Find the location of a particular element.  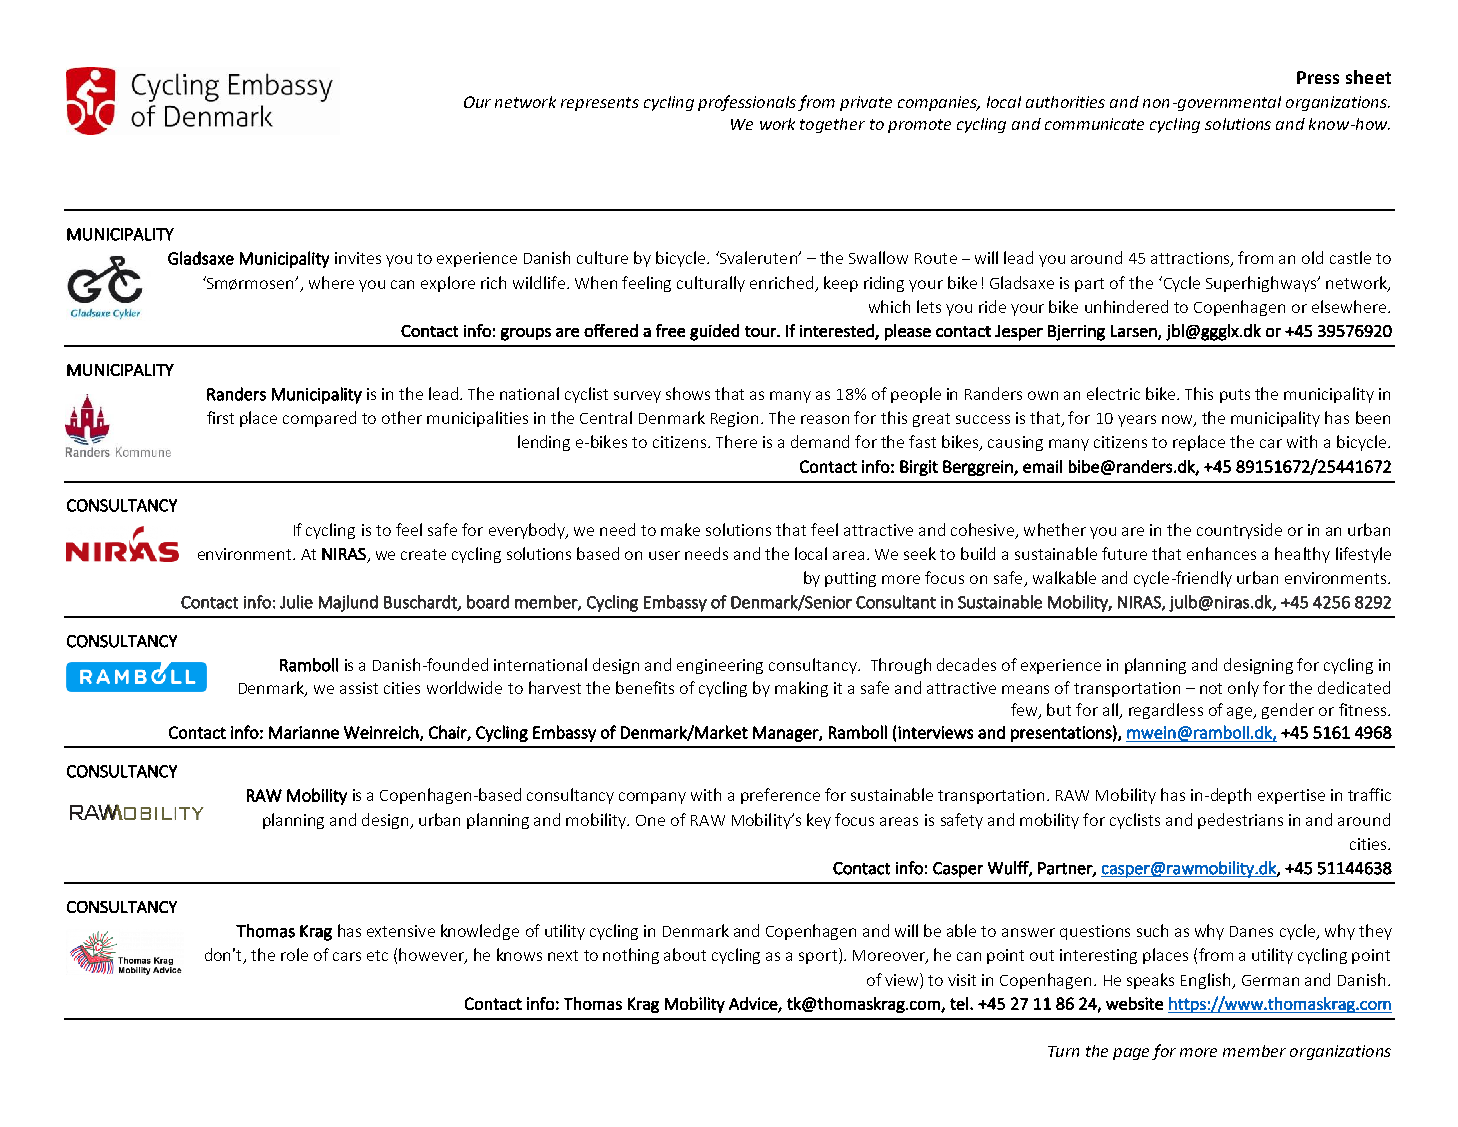

gender is located at coordinates (1288, 711).
